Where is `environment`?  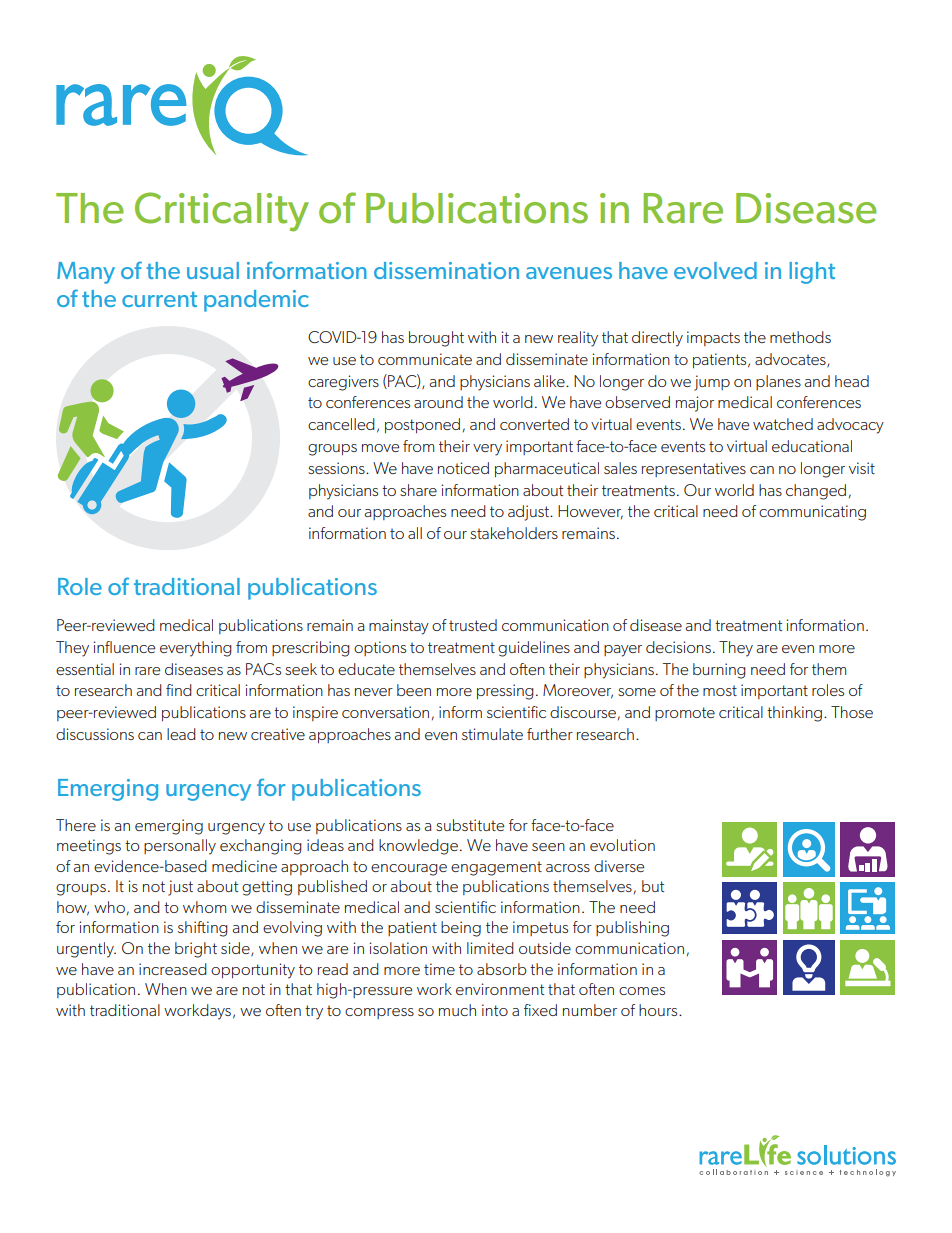
environment is located at coordinates (500, 989).
